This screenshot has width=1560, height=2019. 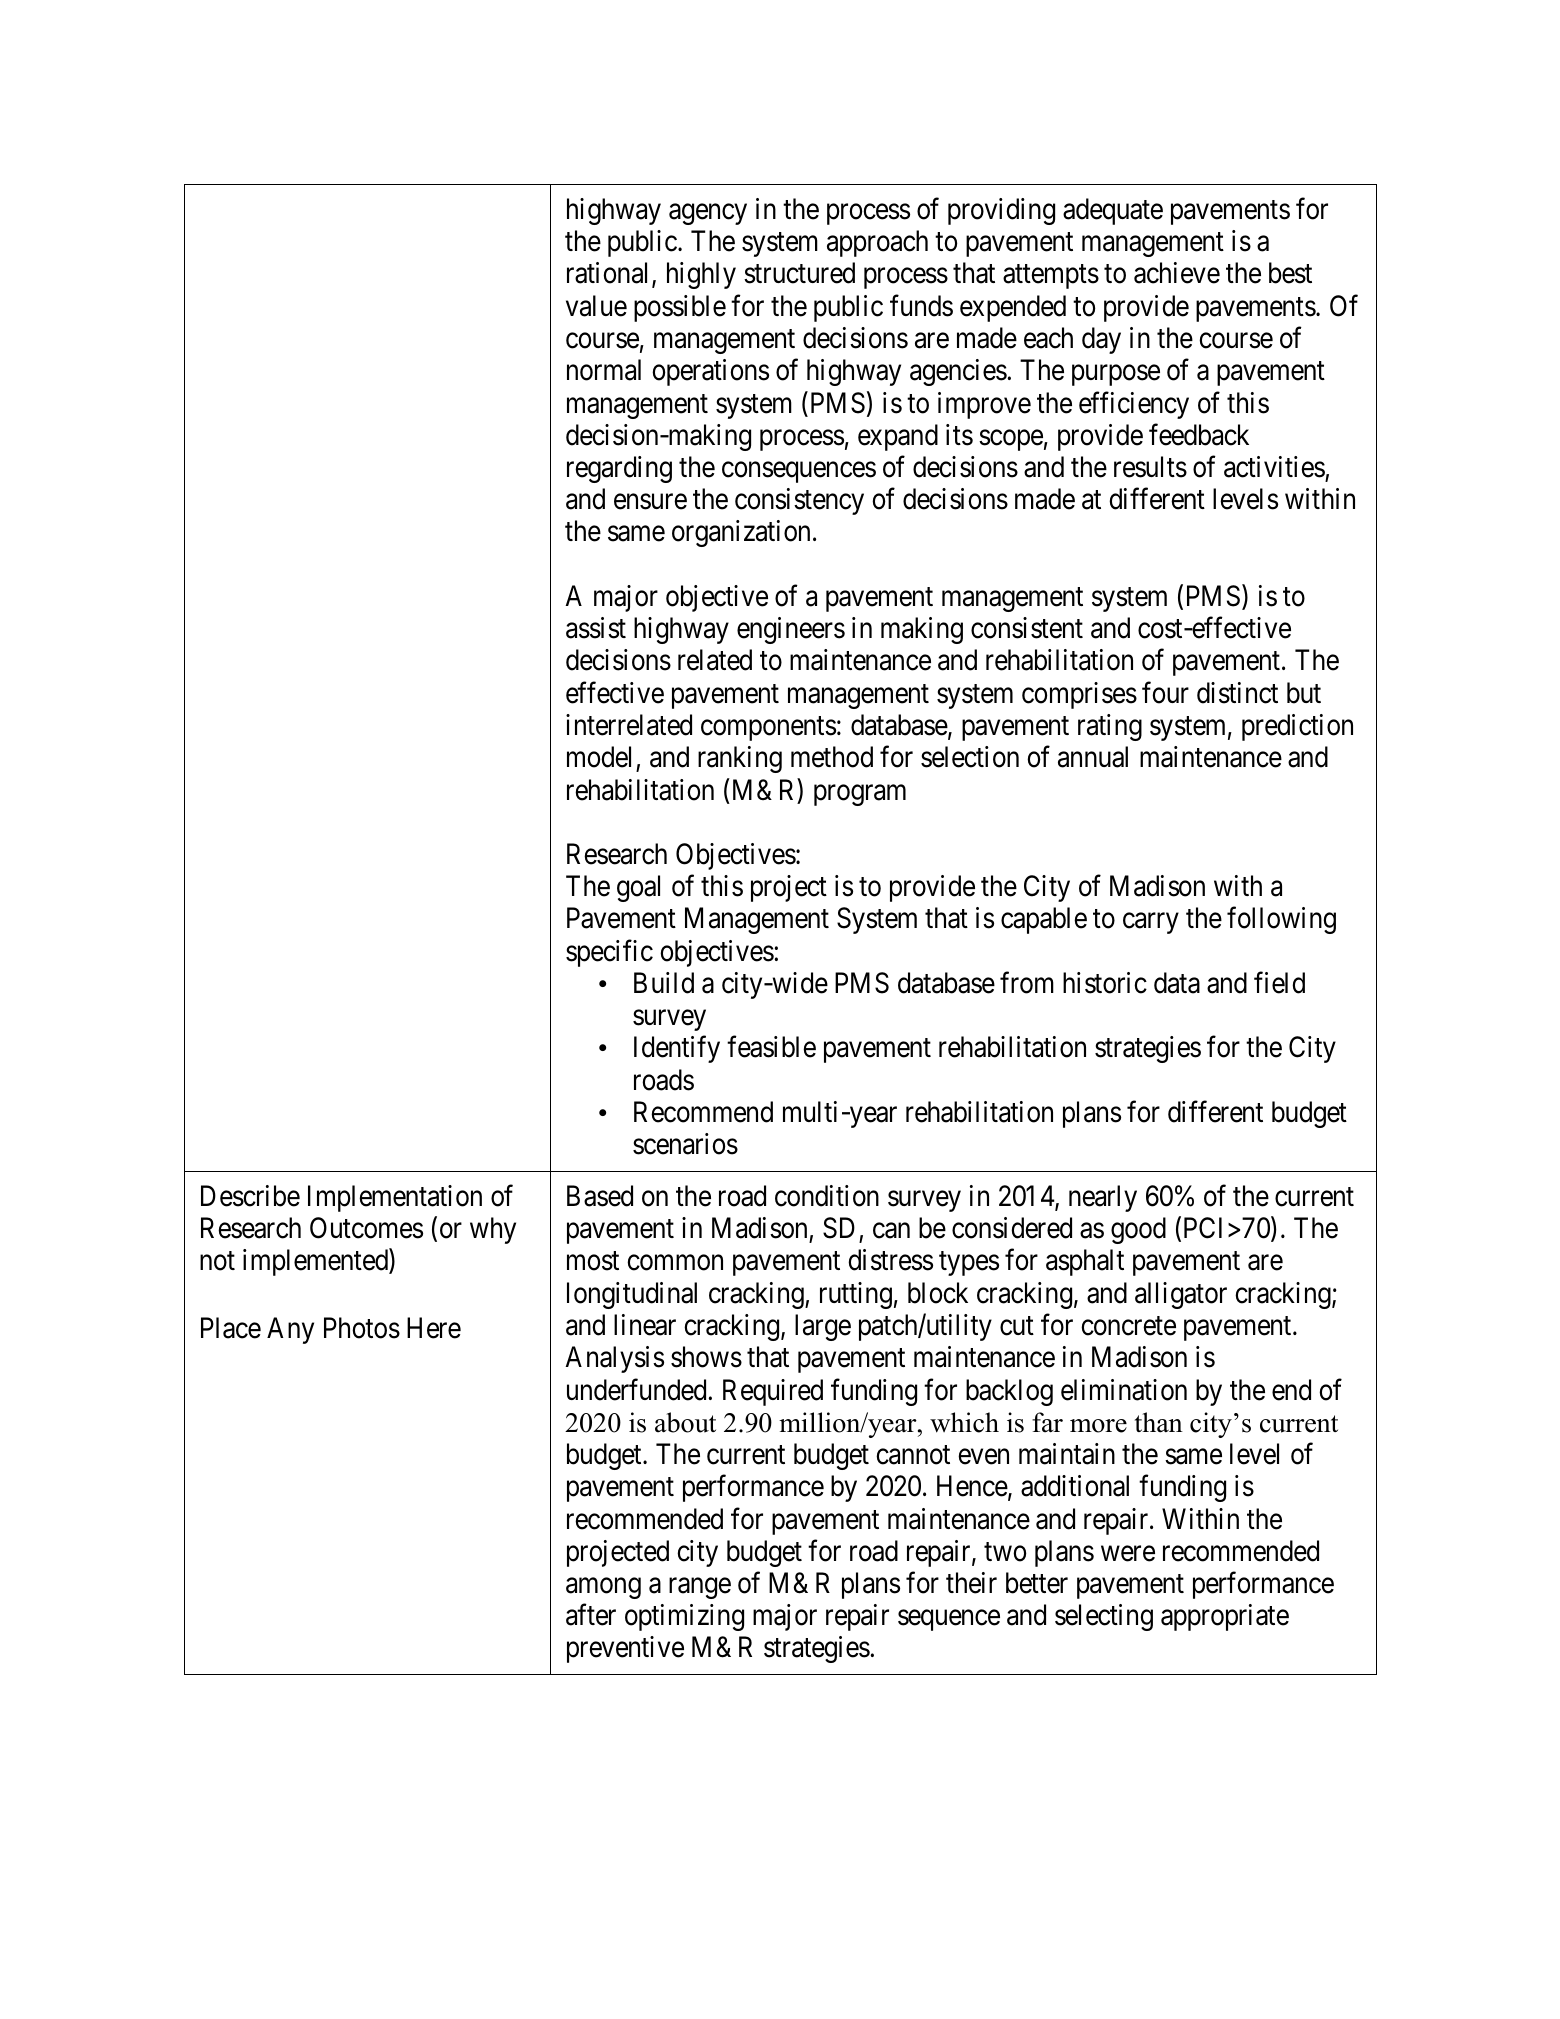 What do you see at coordinates (596, 306) in the screenshot?
I see `value` at bounding box center [596, 306].
